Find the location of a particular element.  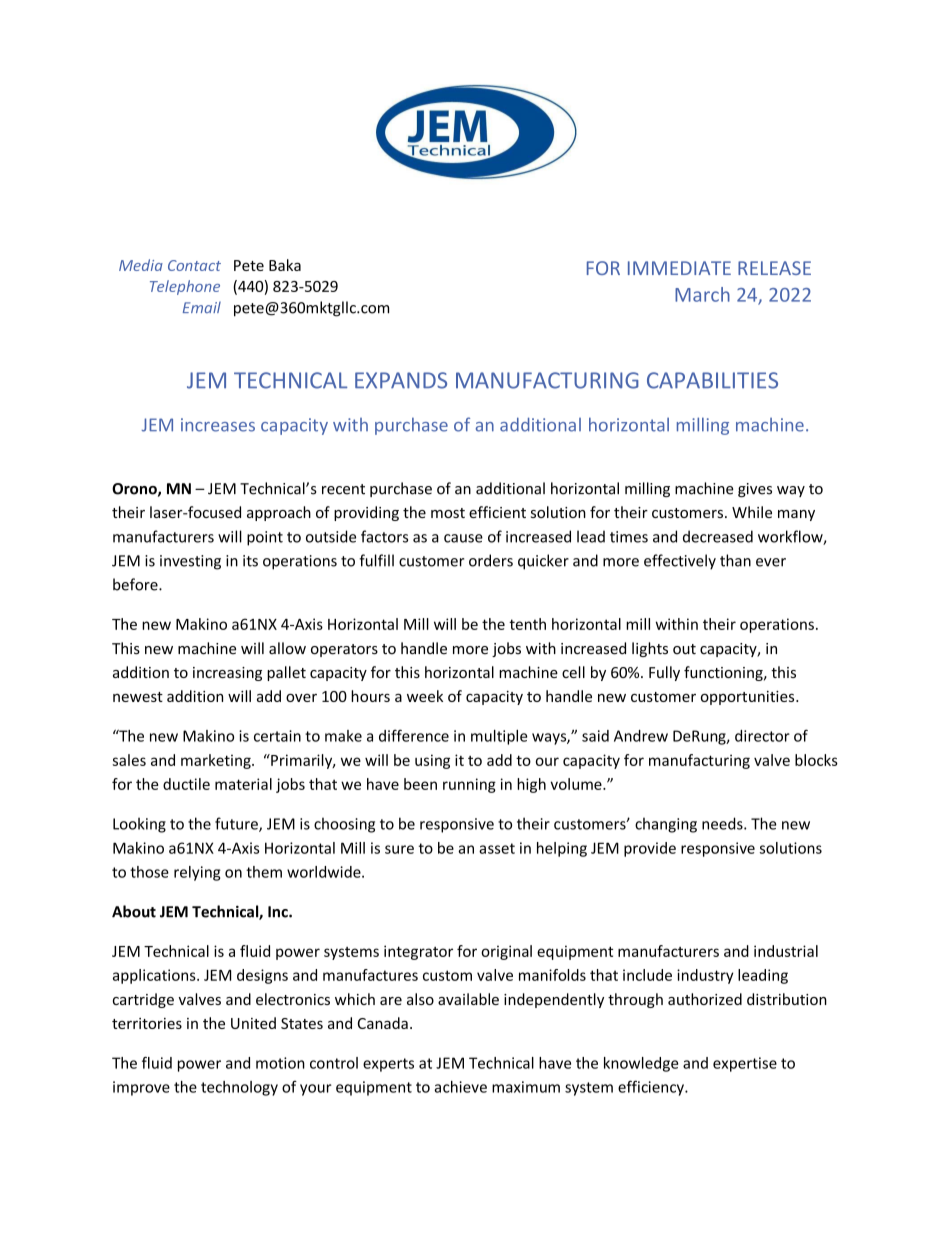

opportunities is located at coordinates (749, 698).
